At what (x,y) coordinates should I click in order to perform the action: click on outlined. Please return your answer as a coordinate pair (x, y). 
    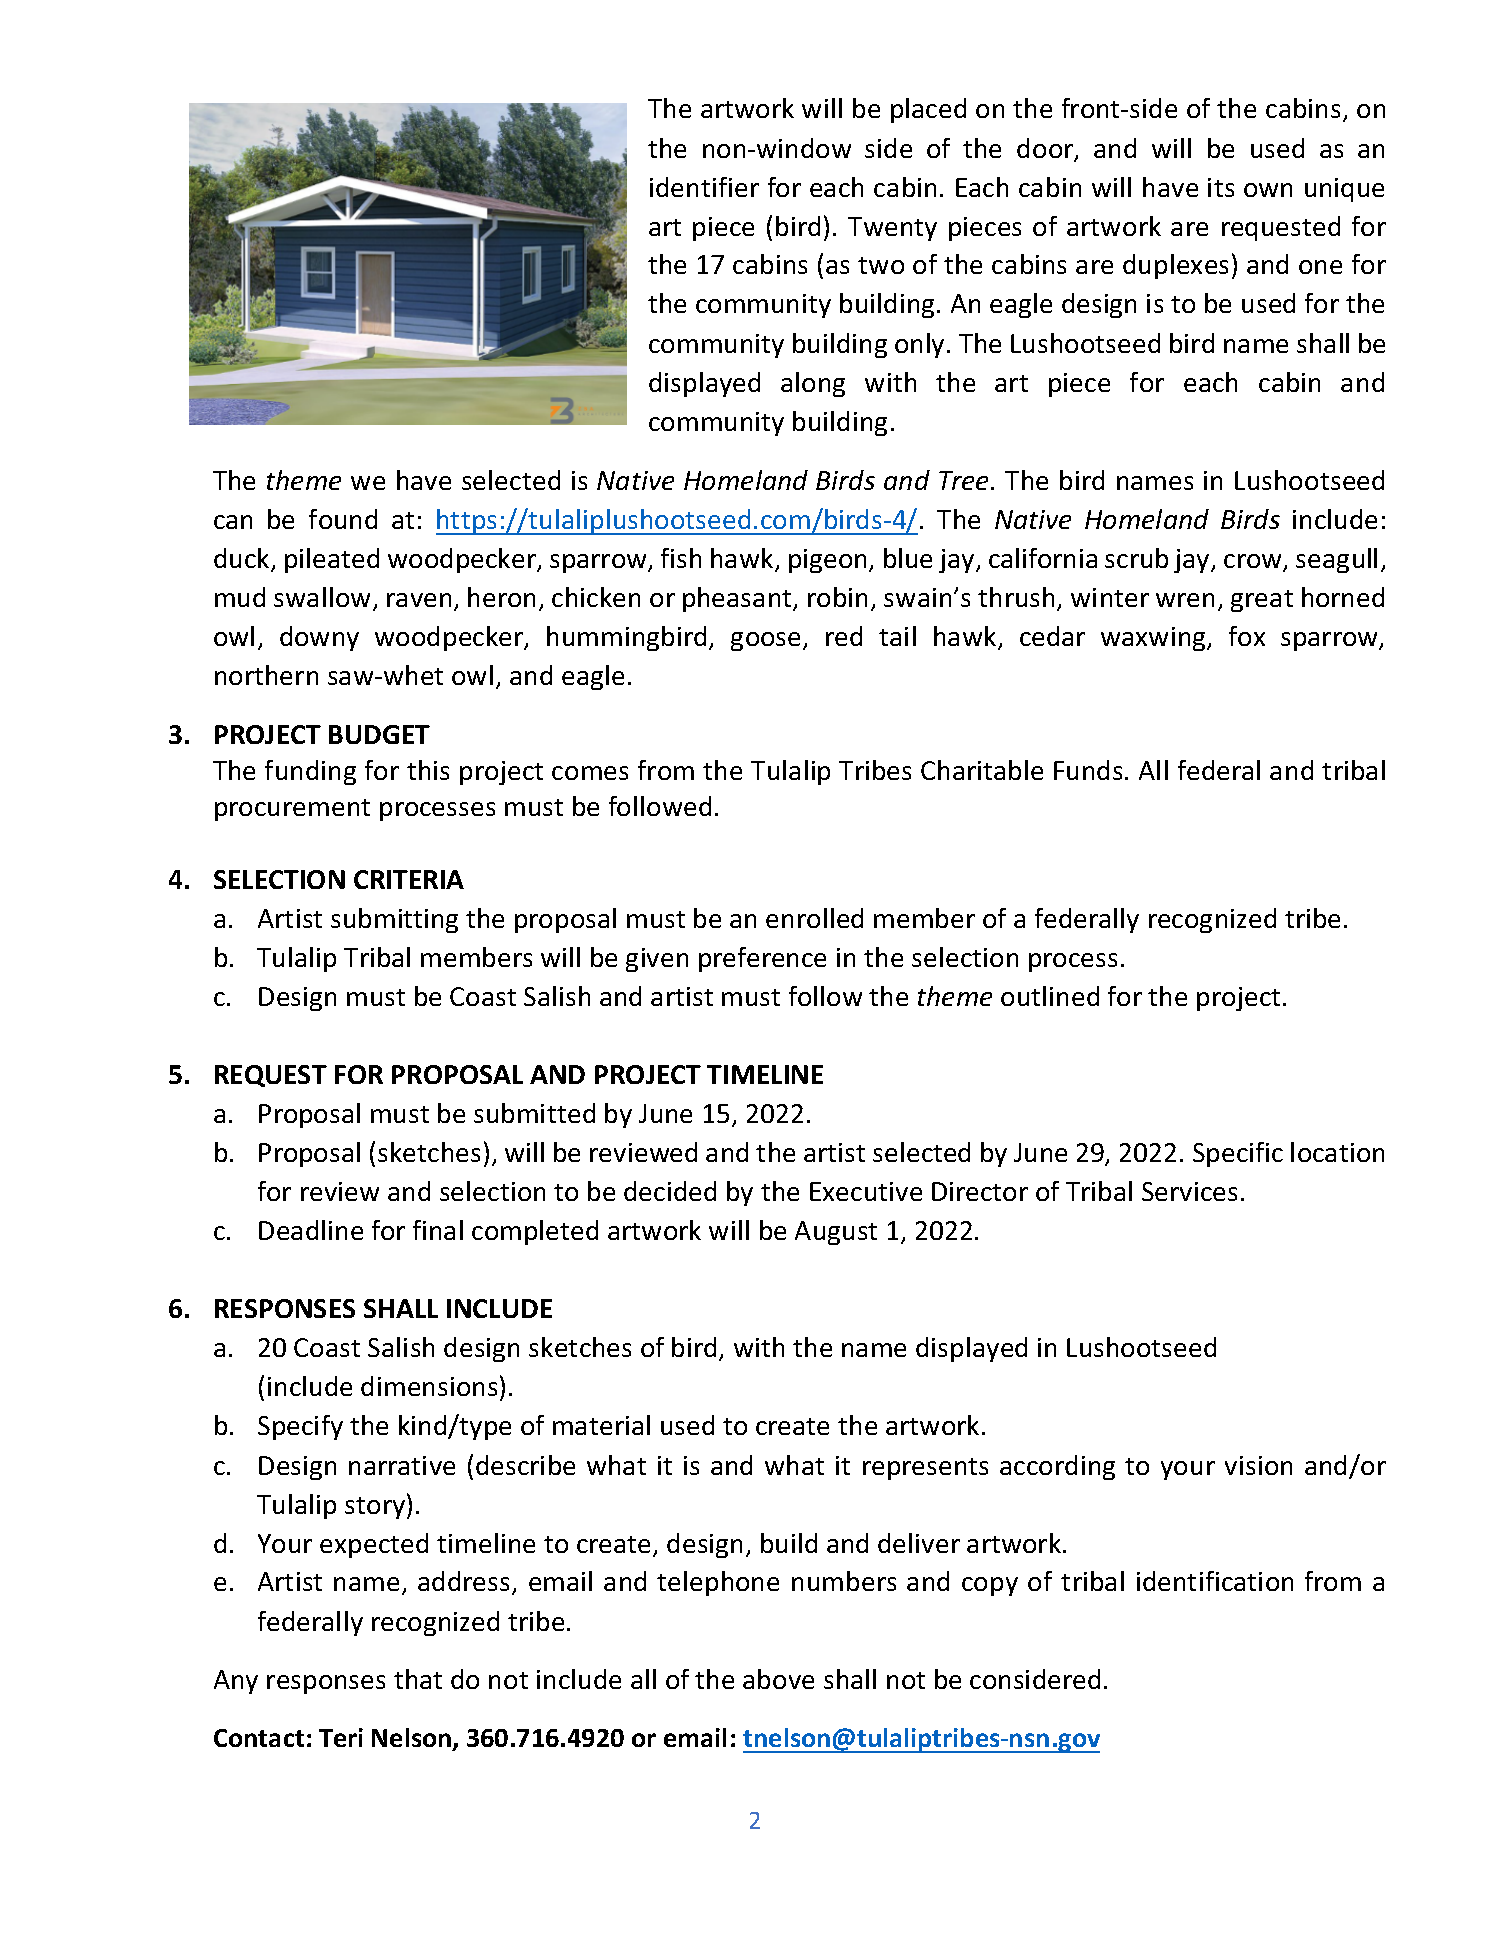
    Looking at the image, I should click on (1050, 996).
